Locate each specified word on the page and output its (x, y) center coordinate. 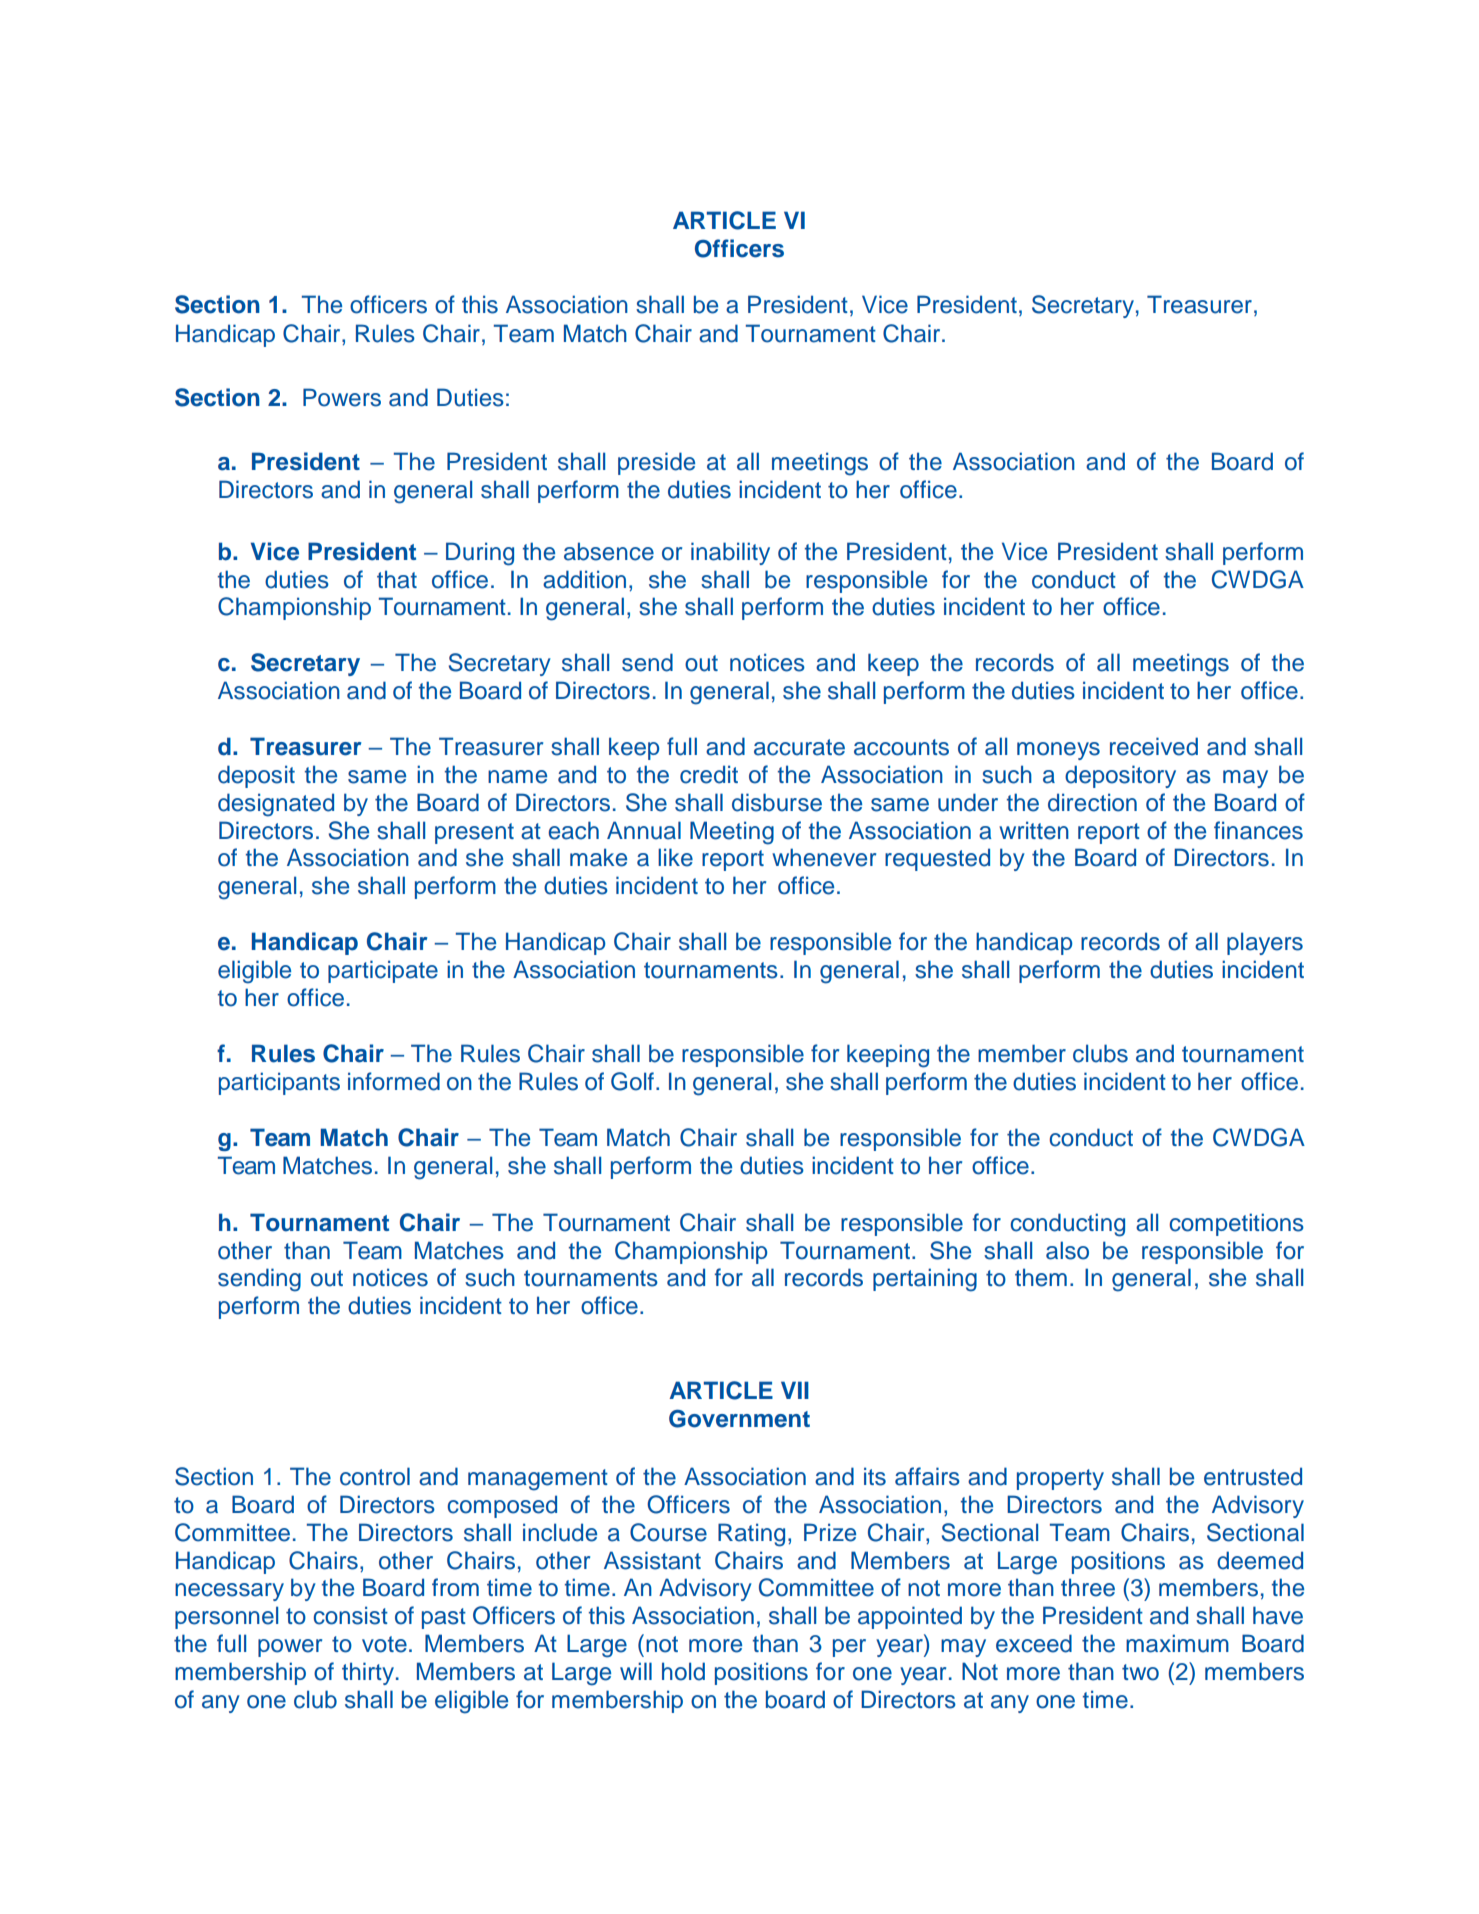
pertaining (925, 1280)
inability (730, 553)
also (1067, 1250)
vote (384, 1644)
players (1265, 943)
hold (683, 1671)
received (1154, 746)
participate (383, 971)
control (375, 1476)
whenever (824, 857)
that (397, 579)
